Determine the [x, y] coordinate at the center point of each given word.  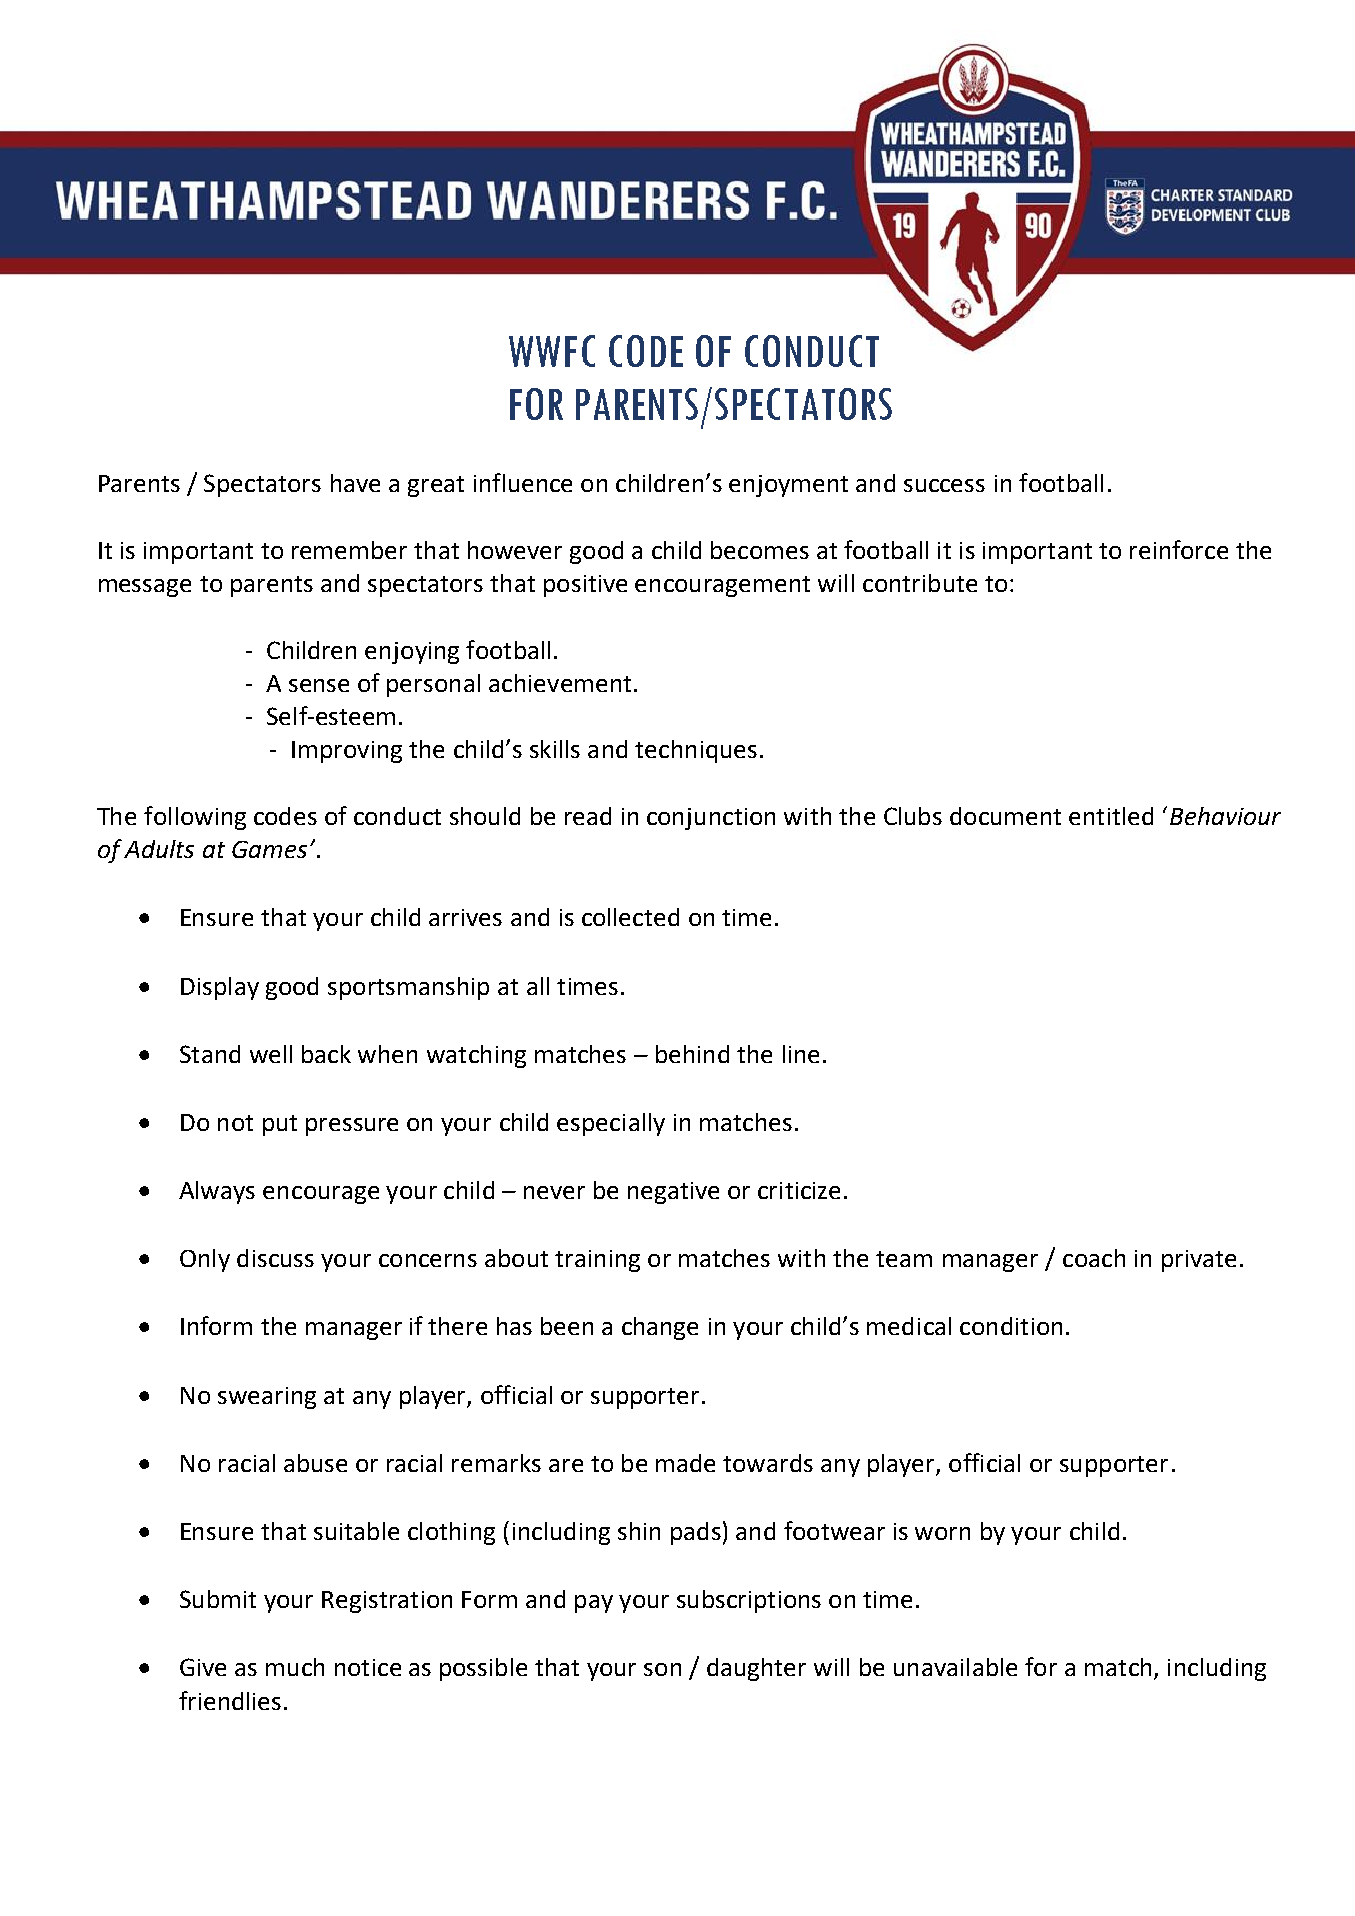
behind [692, 1054]
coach [1094, 1258]
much [295, 1667]
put [280, 1125]
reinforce [1179, 549]
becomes [760, 550]
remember [349, 550]
